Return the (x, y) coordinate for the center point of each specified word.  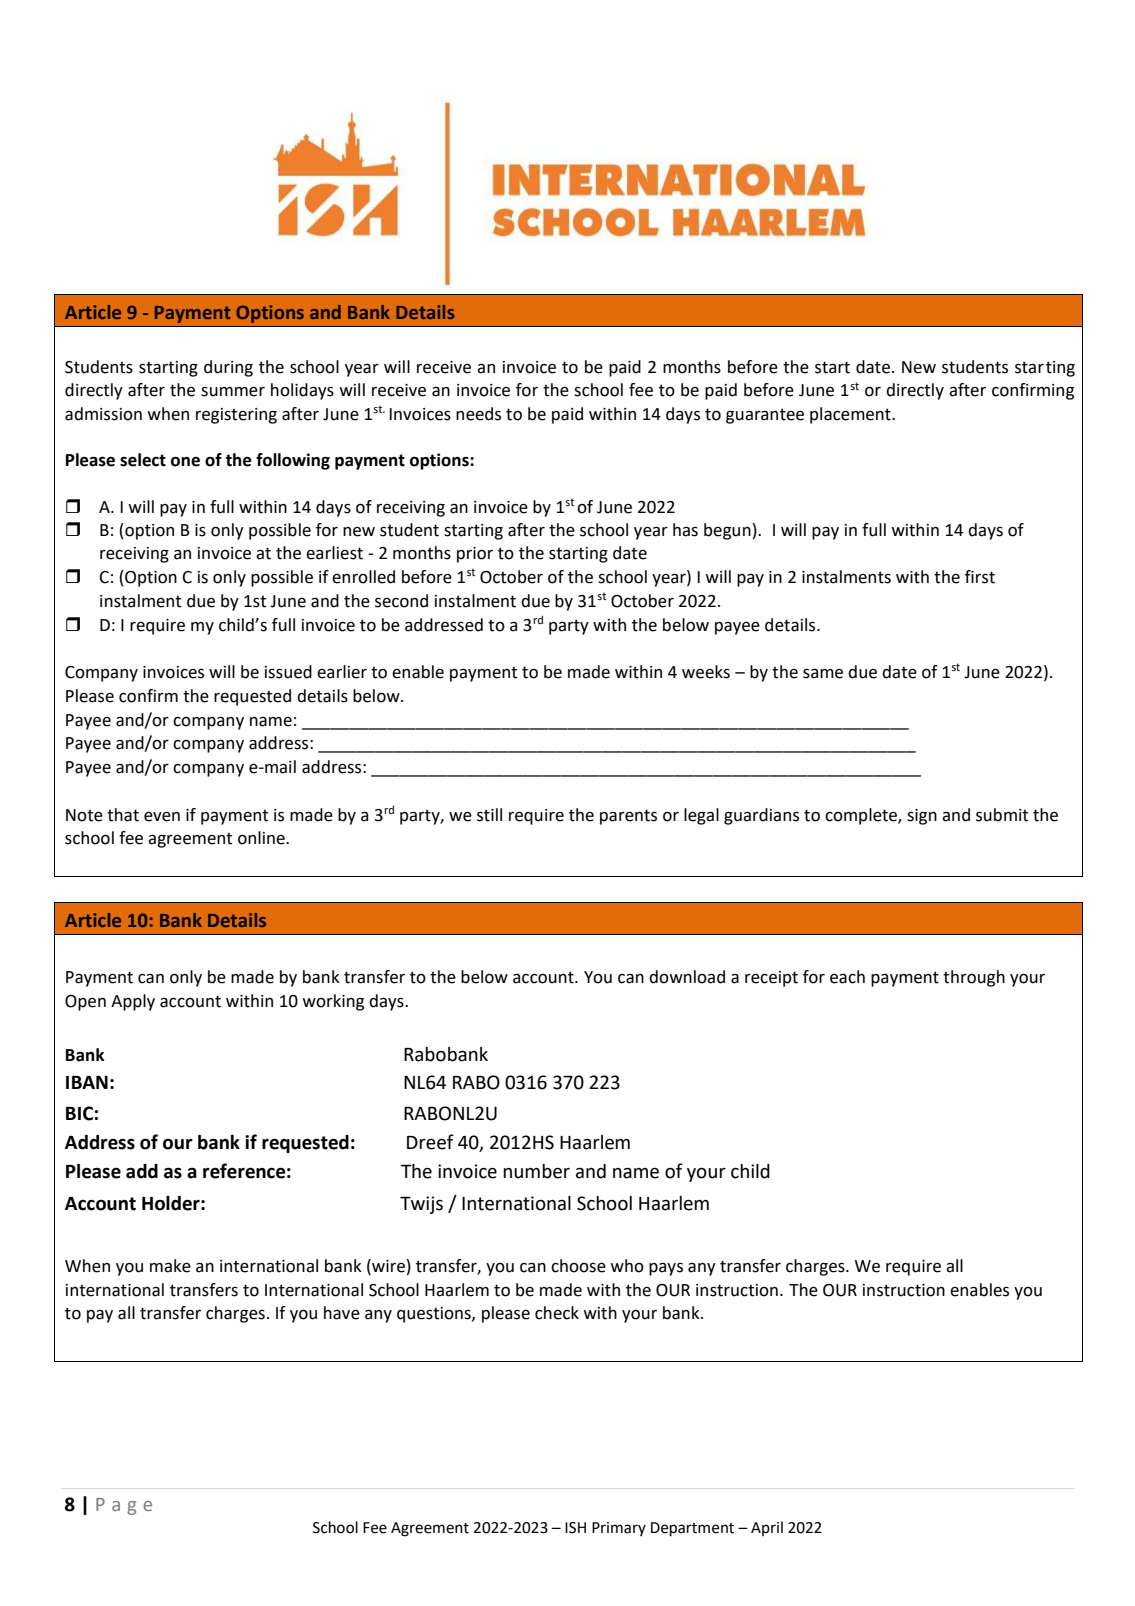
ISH (575, 1528)
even (162, 816)
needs (478, 414)
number (536, 1171)
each (847, 977)
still (489, 815)
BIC (79, 1113)
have (342, 1313)
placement (851, 415)
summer (233, 391)
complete (862, 816)
